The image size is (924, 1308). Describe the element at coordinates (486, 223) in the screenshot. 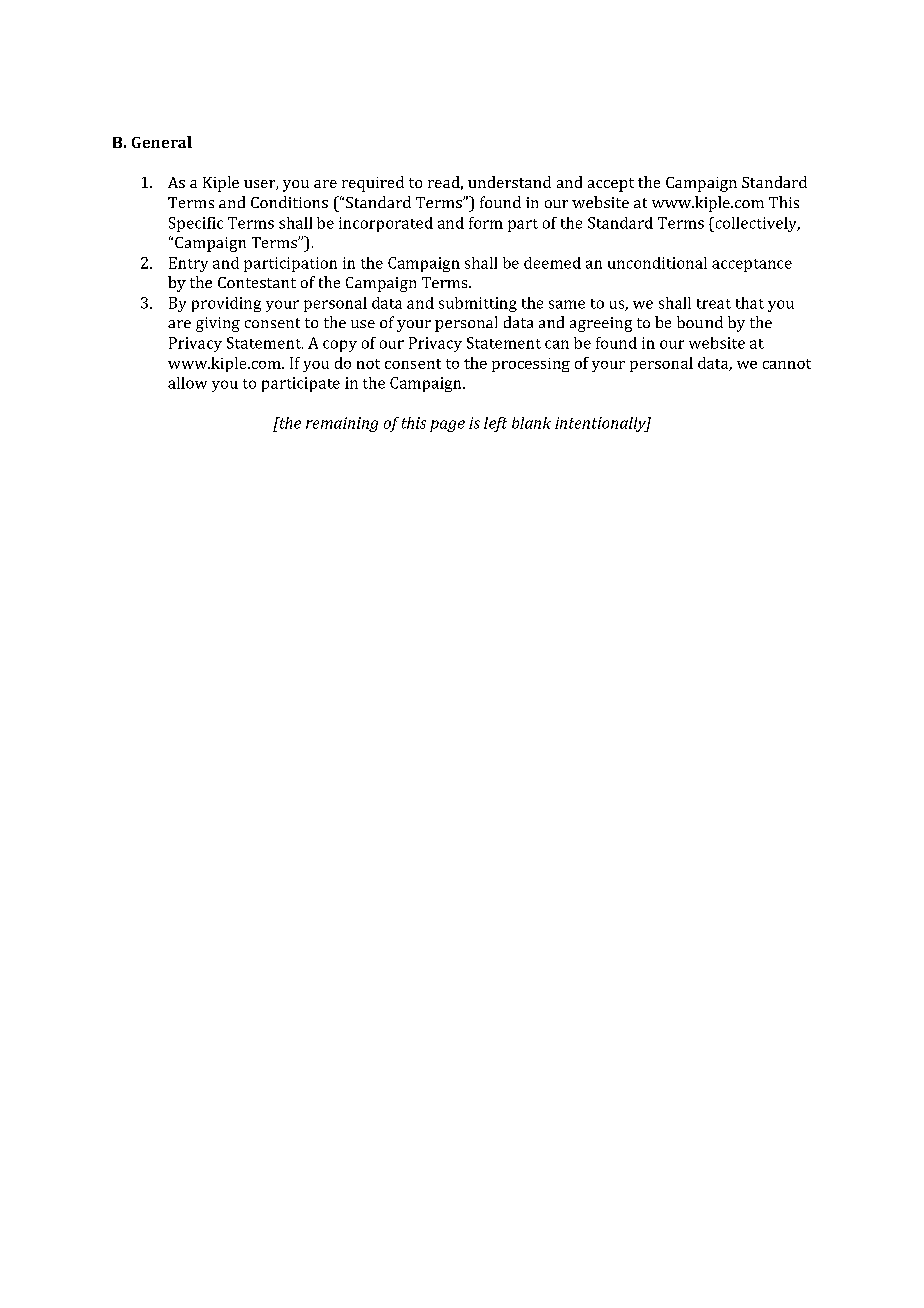

I see `form` at that location.
